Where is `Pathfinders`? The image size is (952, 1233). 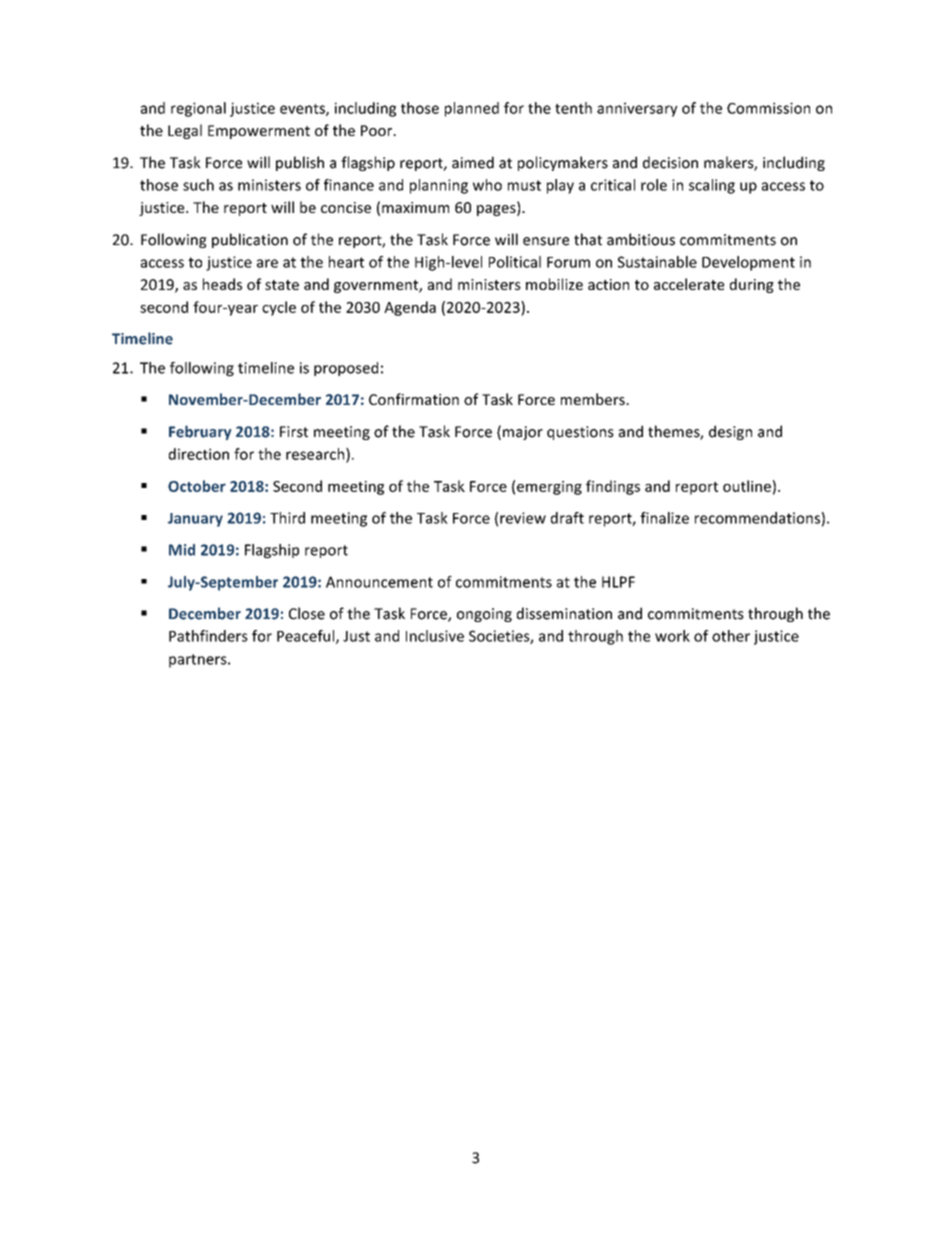
Pathfinders is located at coordinates (208, 636).
